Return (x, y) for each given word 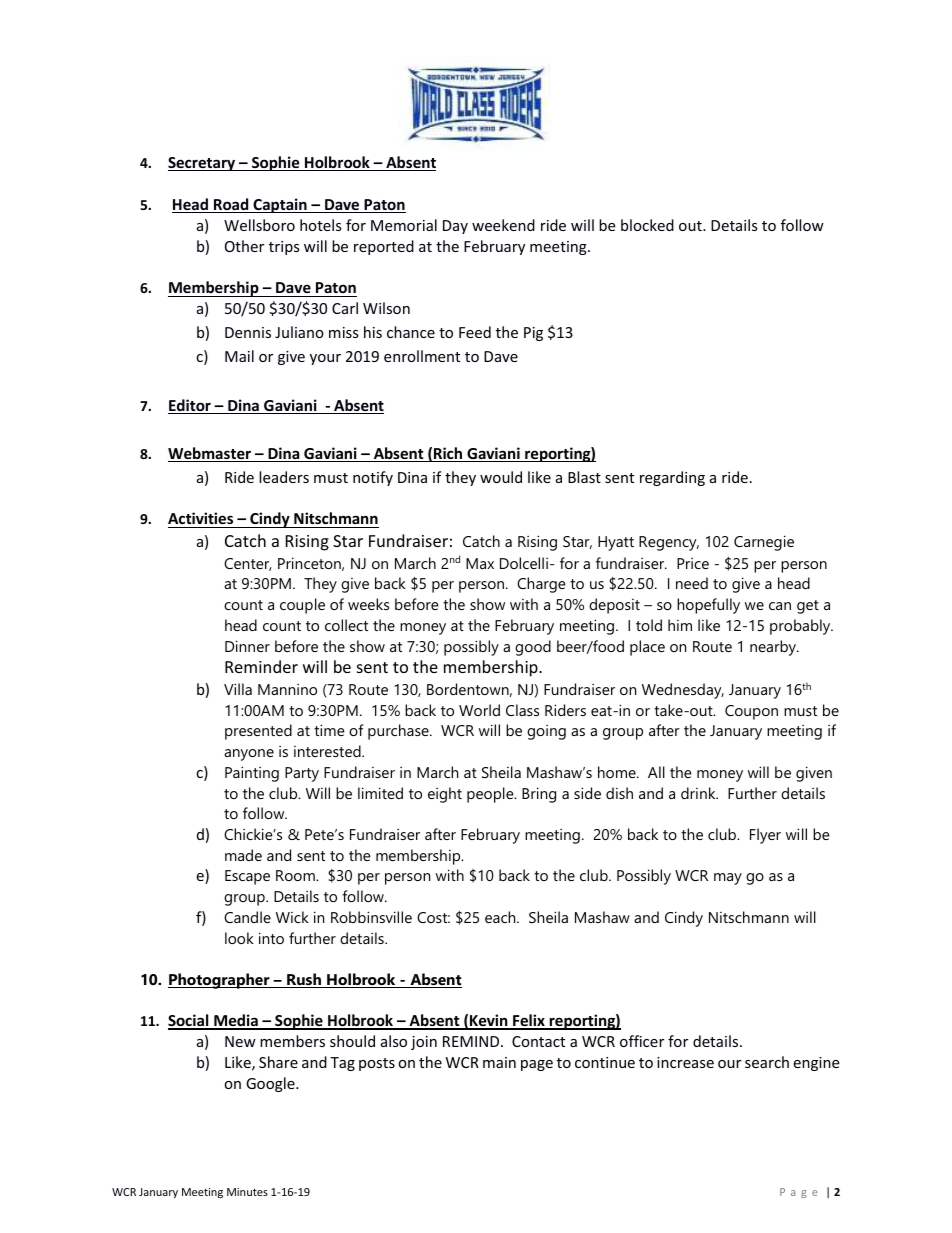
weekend (503, 225)
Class (522, 710)
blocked (647, 225)
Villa (238, 689)
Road (231, 205)
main (499, 1062)
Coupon (751, 712)
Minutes (247, 1192)
